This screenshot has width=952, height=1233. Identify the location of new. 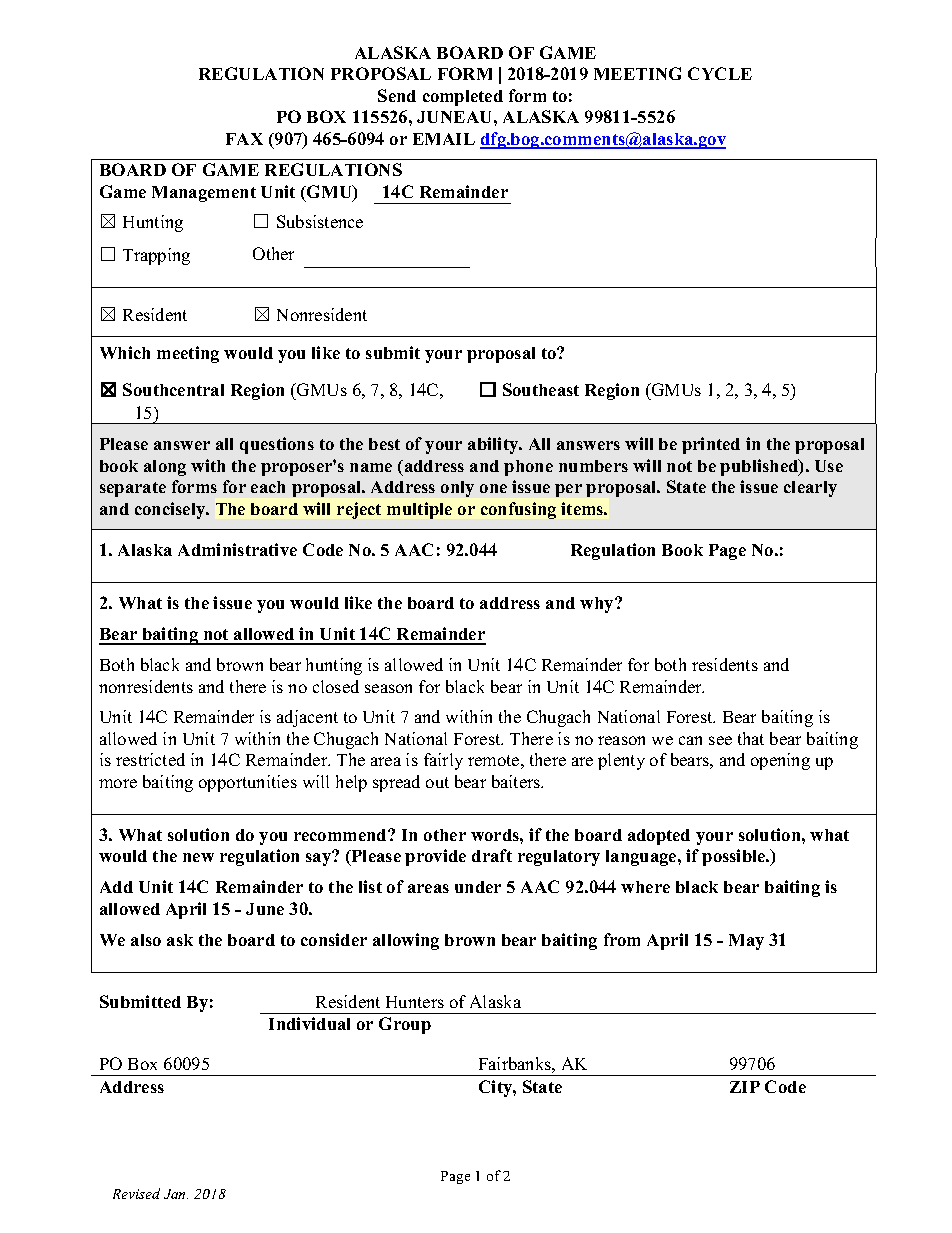
(198, 857).
